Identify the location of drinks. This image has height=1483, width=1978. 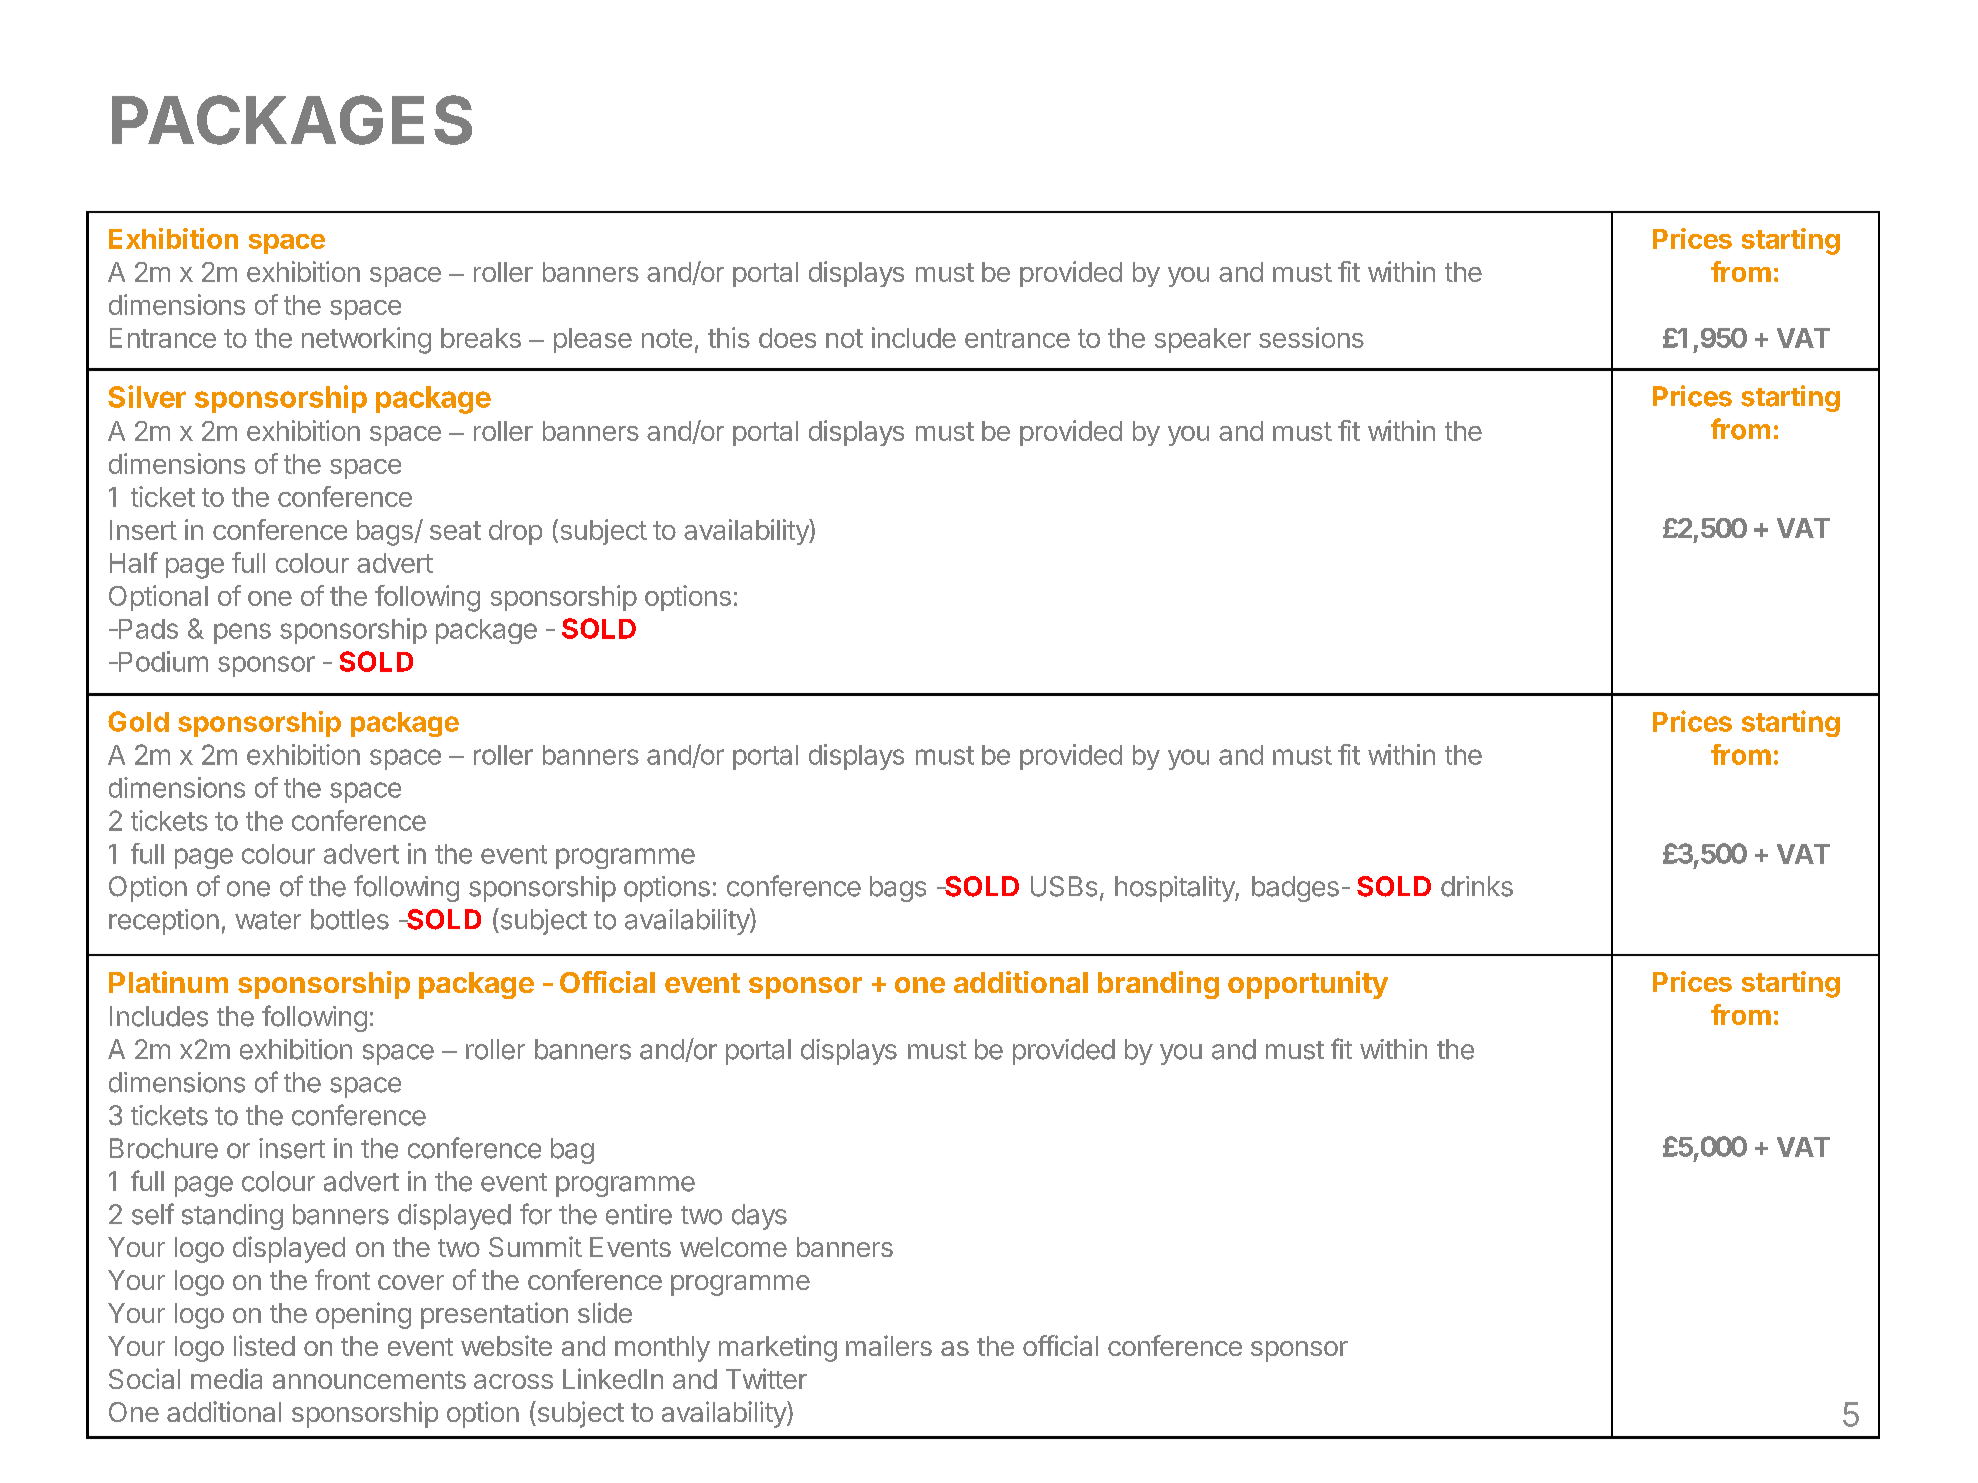
(1477, 886).
